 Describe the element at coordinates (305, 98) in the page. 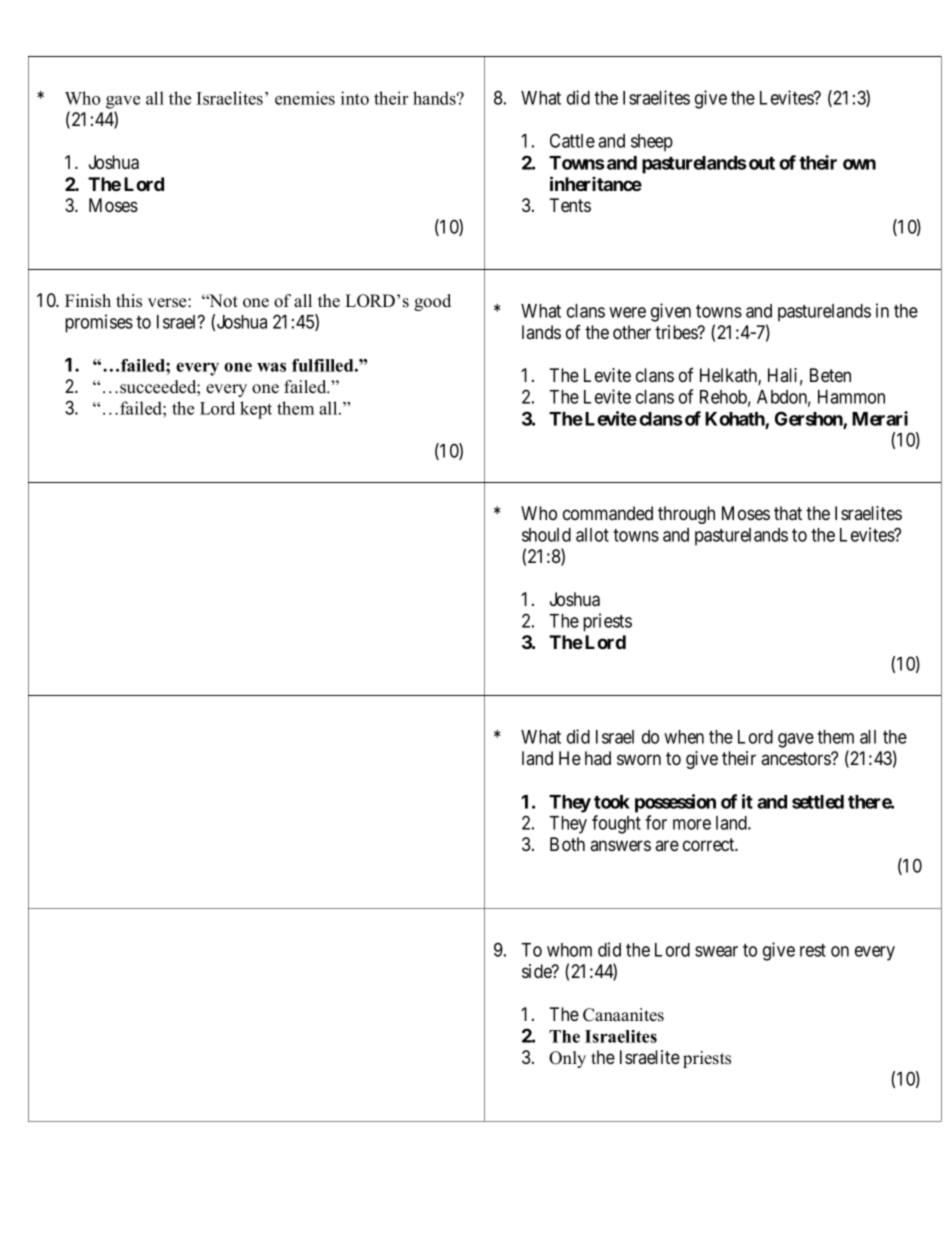

I see `enemies` at that location.
